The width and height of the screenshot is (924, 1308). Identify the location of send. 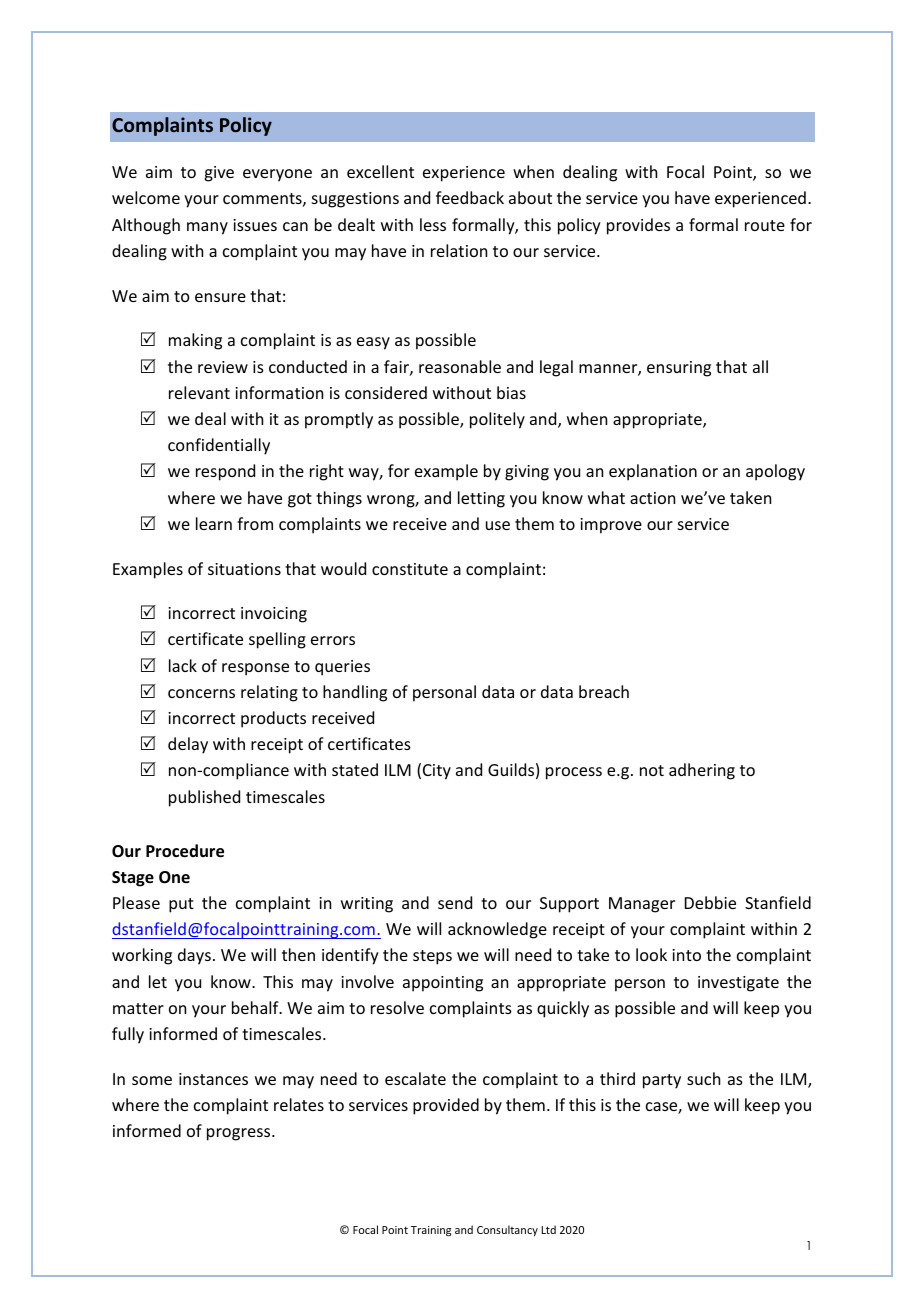
(455, 902).
